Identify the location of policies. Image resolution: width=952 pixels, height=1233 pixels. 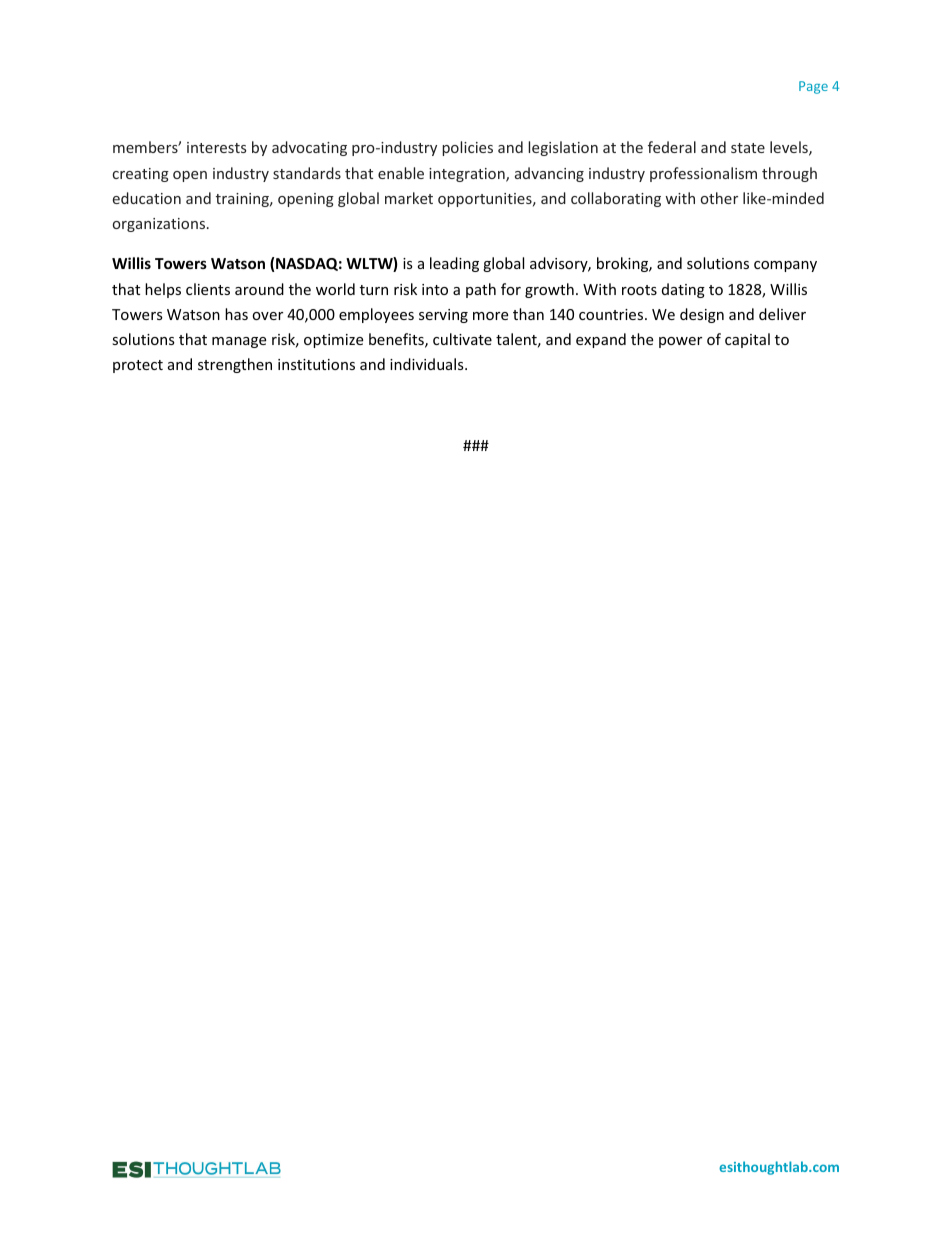
(467, 148).
